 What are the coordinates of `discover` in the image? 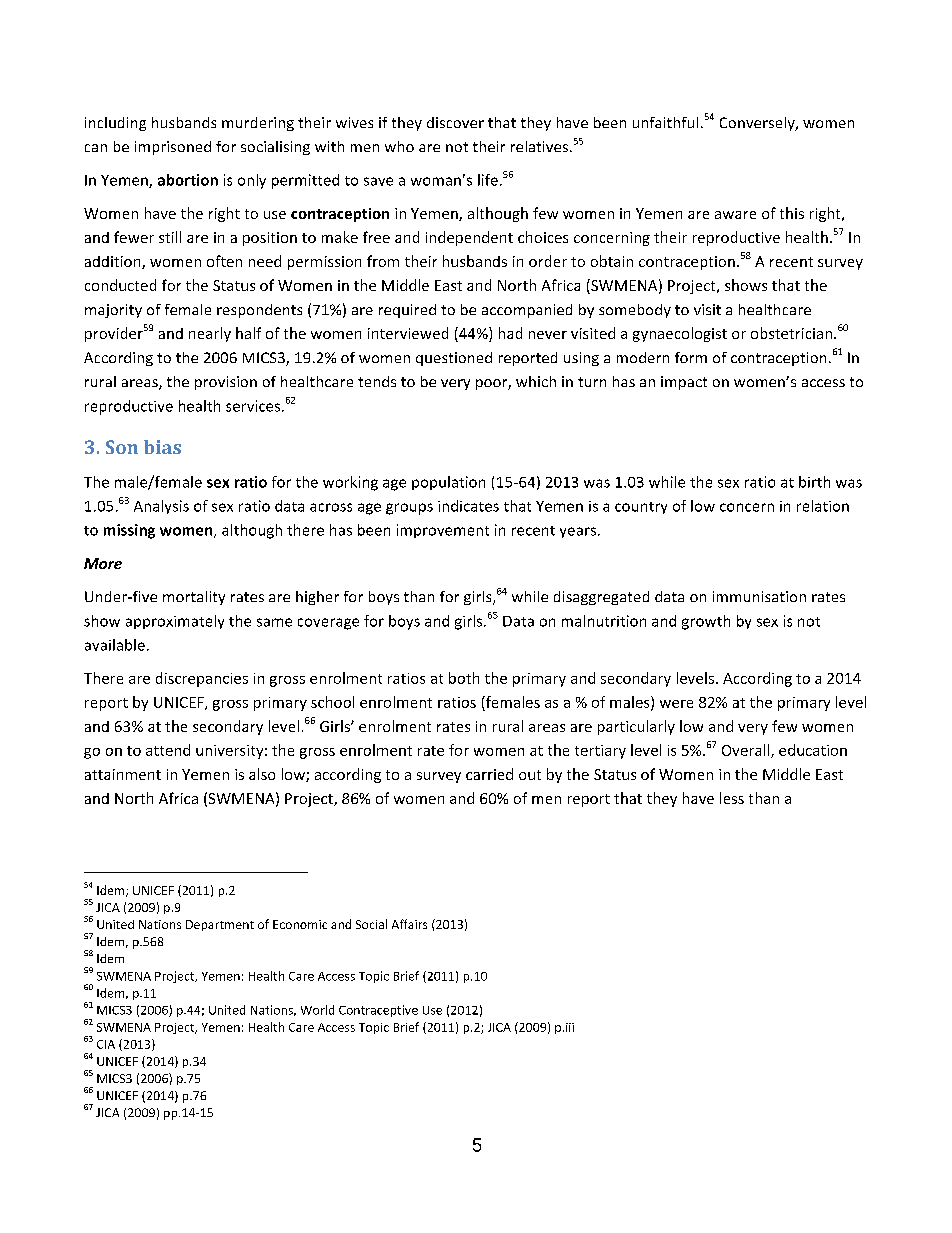 It's located at (455, 122).
